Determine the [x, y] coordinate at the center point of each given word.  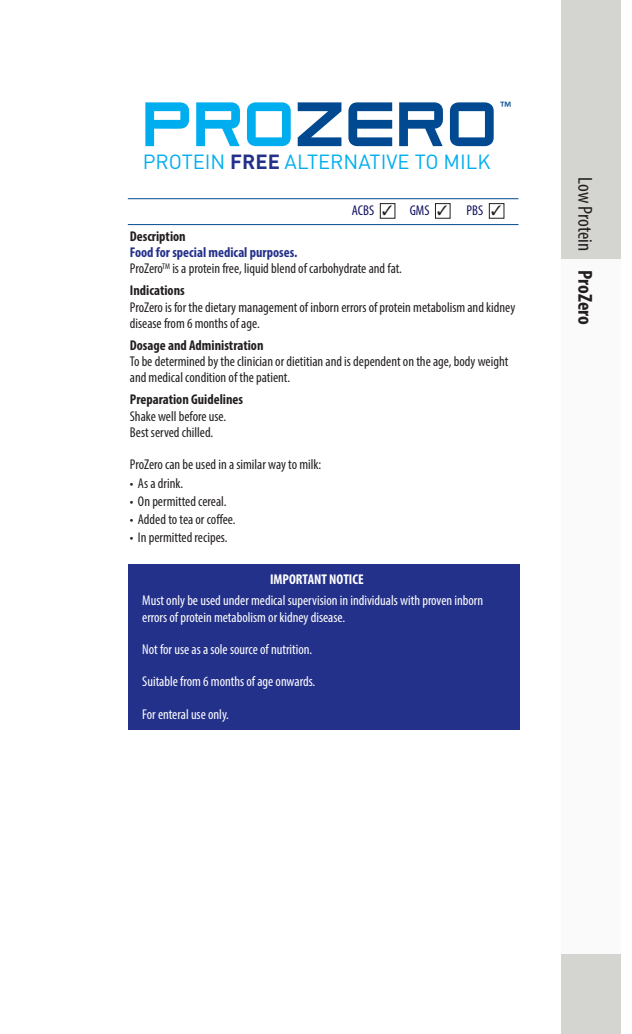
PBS [475, 210]
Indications [157, 290]
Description [157, 237]
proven [437, 603]
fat [394, 268]
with [410, 600]
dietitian [304, 361]
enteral [173, 714]
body [464, 362]
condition [205, 377]
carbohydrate [337, 269]
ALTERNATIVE [347, 161]
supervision [312, 602]
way [277, 467]
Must [153, 600]
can [172, 465]
